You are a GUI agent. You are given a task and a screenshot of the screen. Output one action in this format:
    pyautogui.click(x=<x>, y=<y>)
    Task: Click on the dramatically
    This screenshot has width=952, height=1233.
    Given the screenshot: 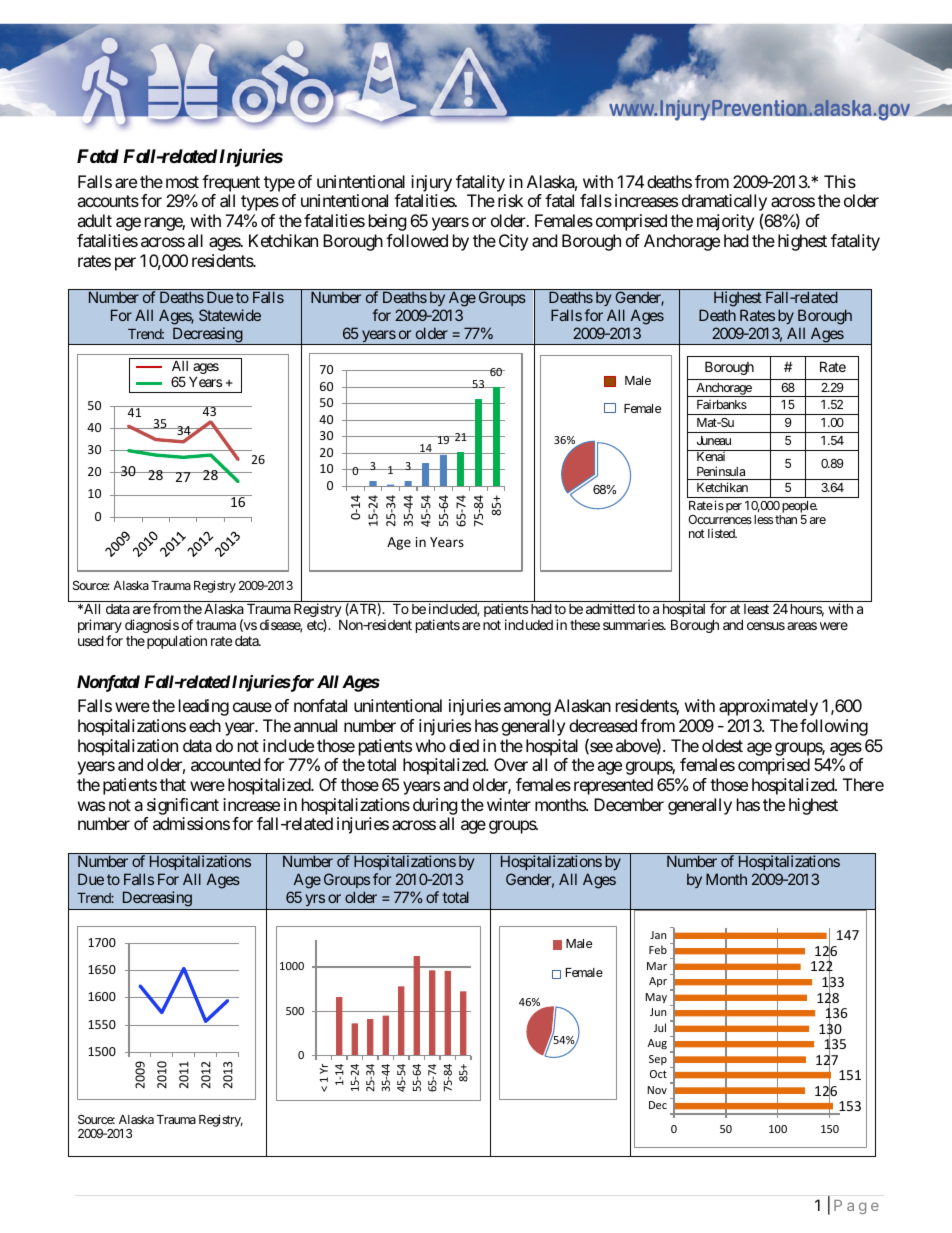 What is the action you would take?
    pyautogui.click(x=724, y=204)
